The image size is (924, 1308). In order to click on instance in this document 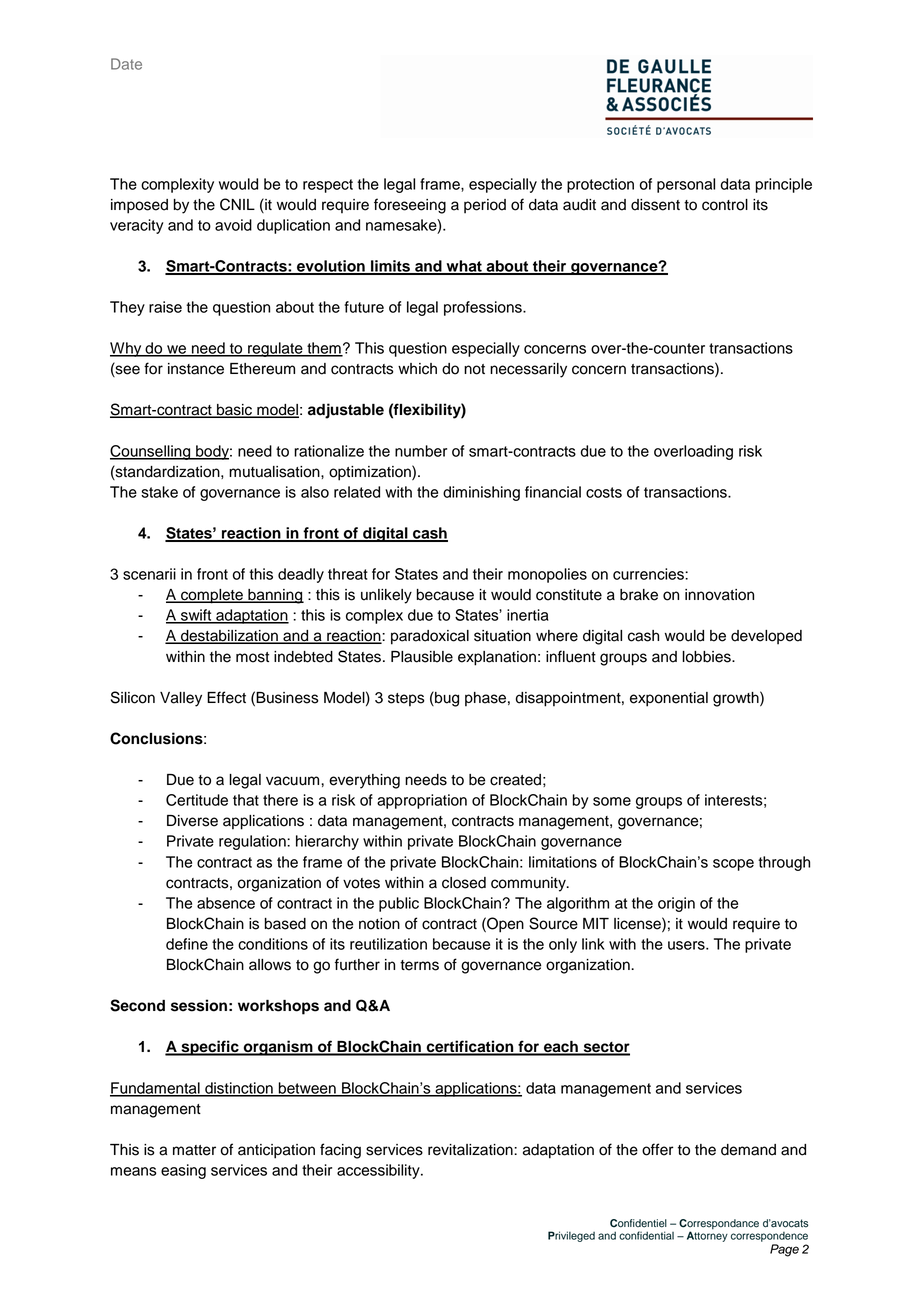, I will do `click(196, 369)`.
